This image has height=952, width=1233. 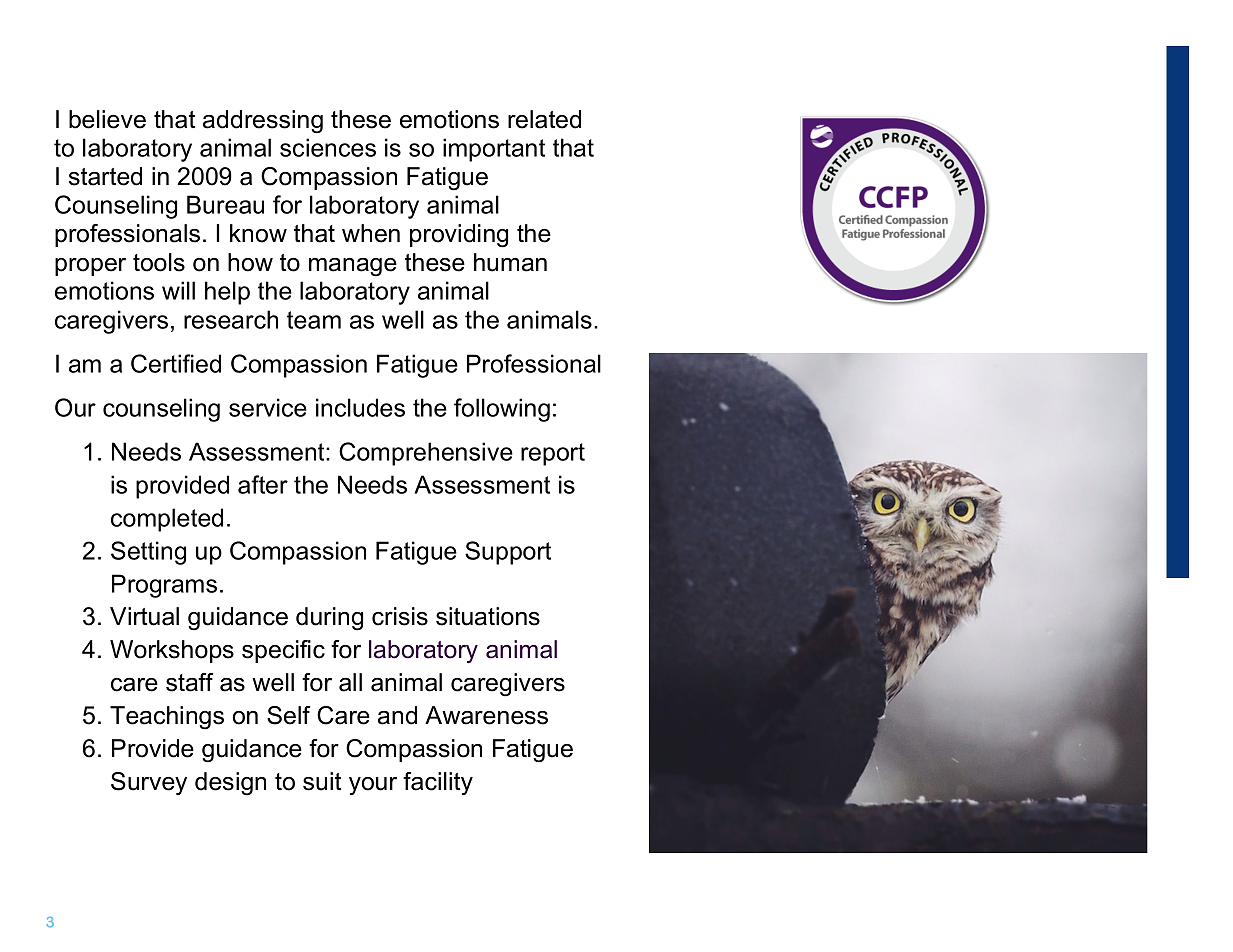 I want to click on Certified, so click(x=176, y=363).
